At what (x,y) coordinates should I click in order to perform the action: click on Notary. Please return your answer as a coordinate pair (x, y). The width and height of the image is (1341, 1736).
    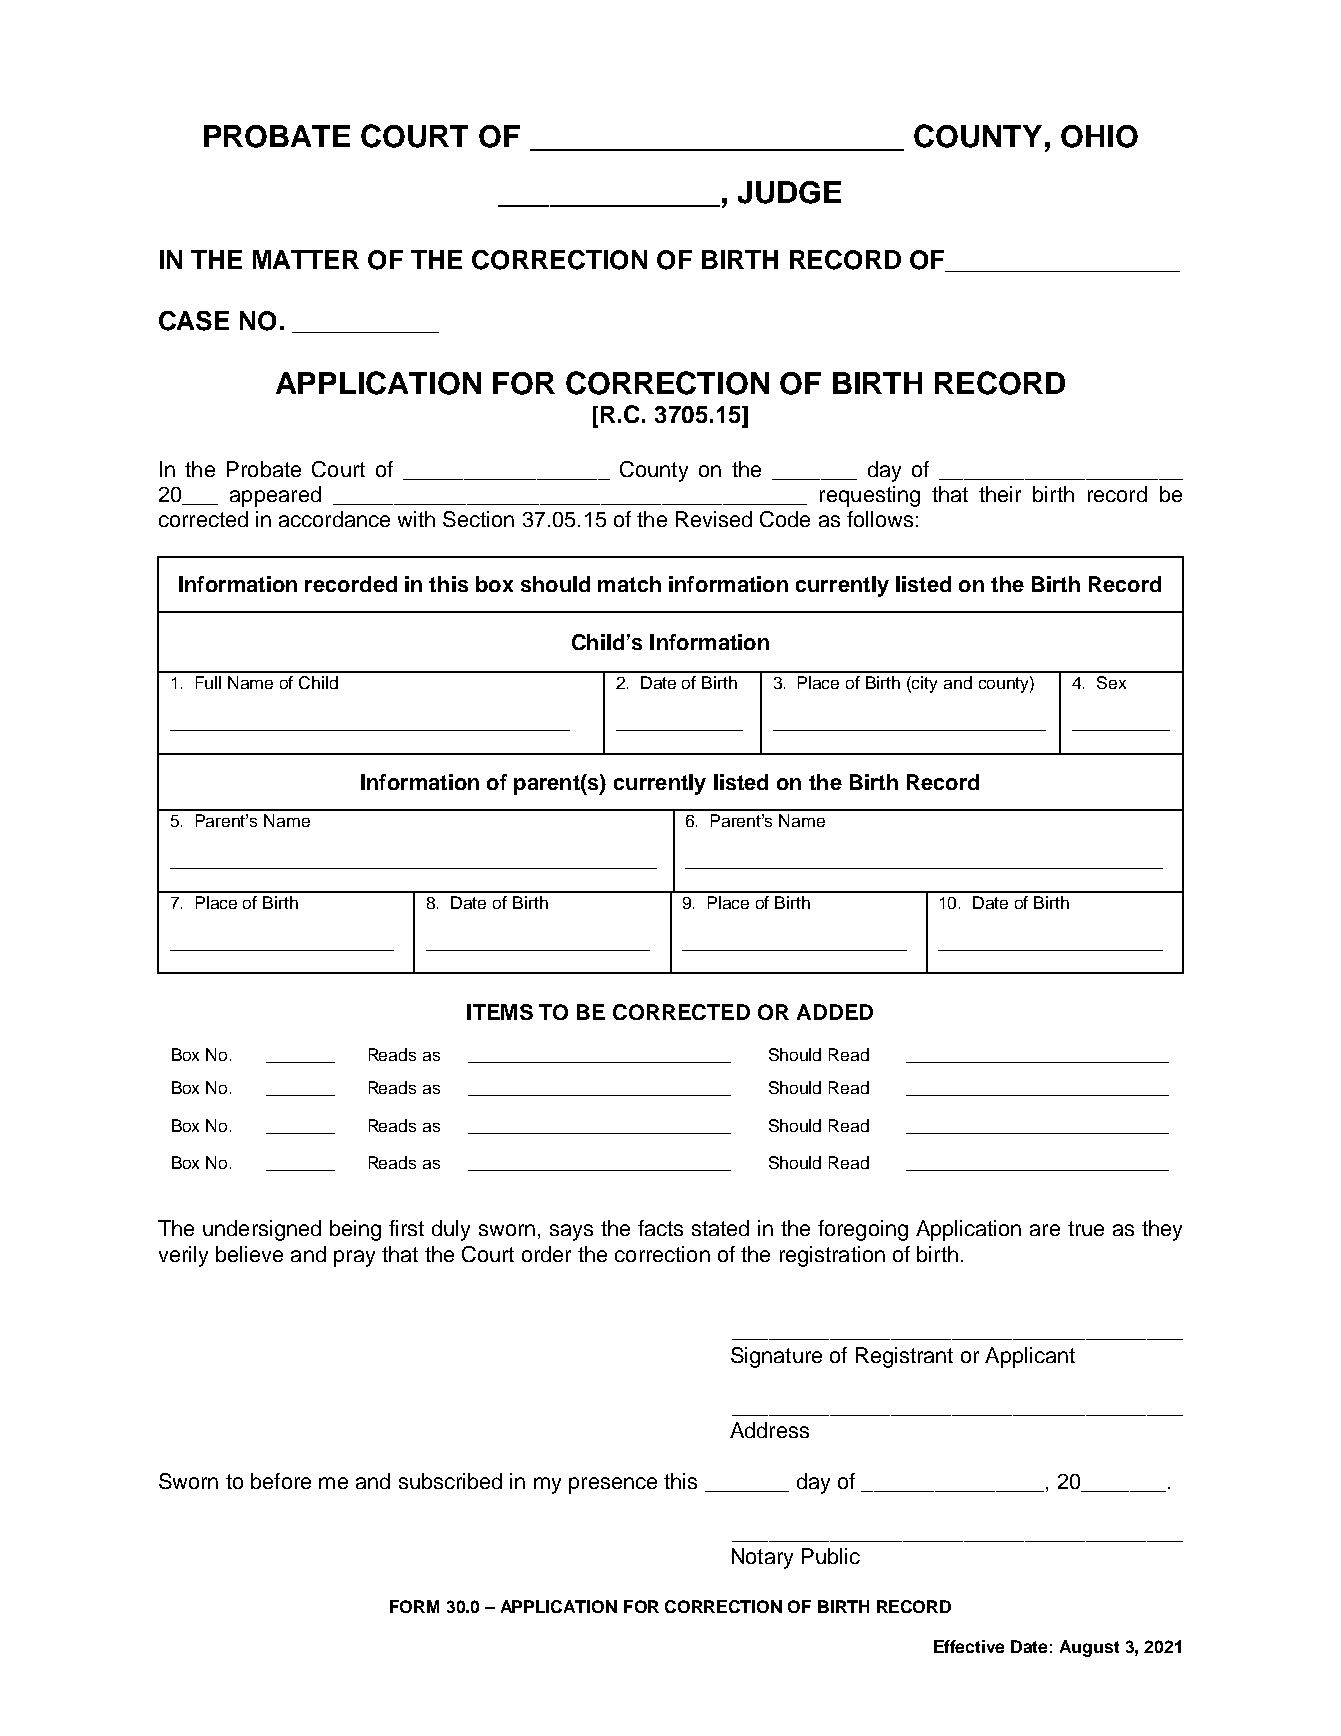
    Looking at the image, I should click on (762, 1558).
